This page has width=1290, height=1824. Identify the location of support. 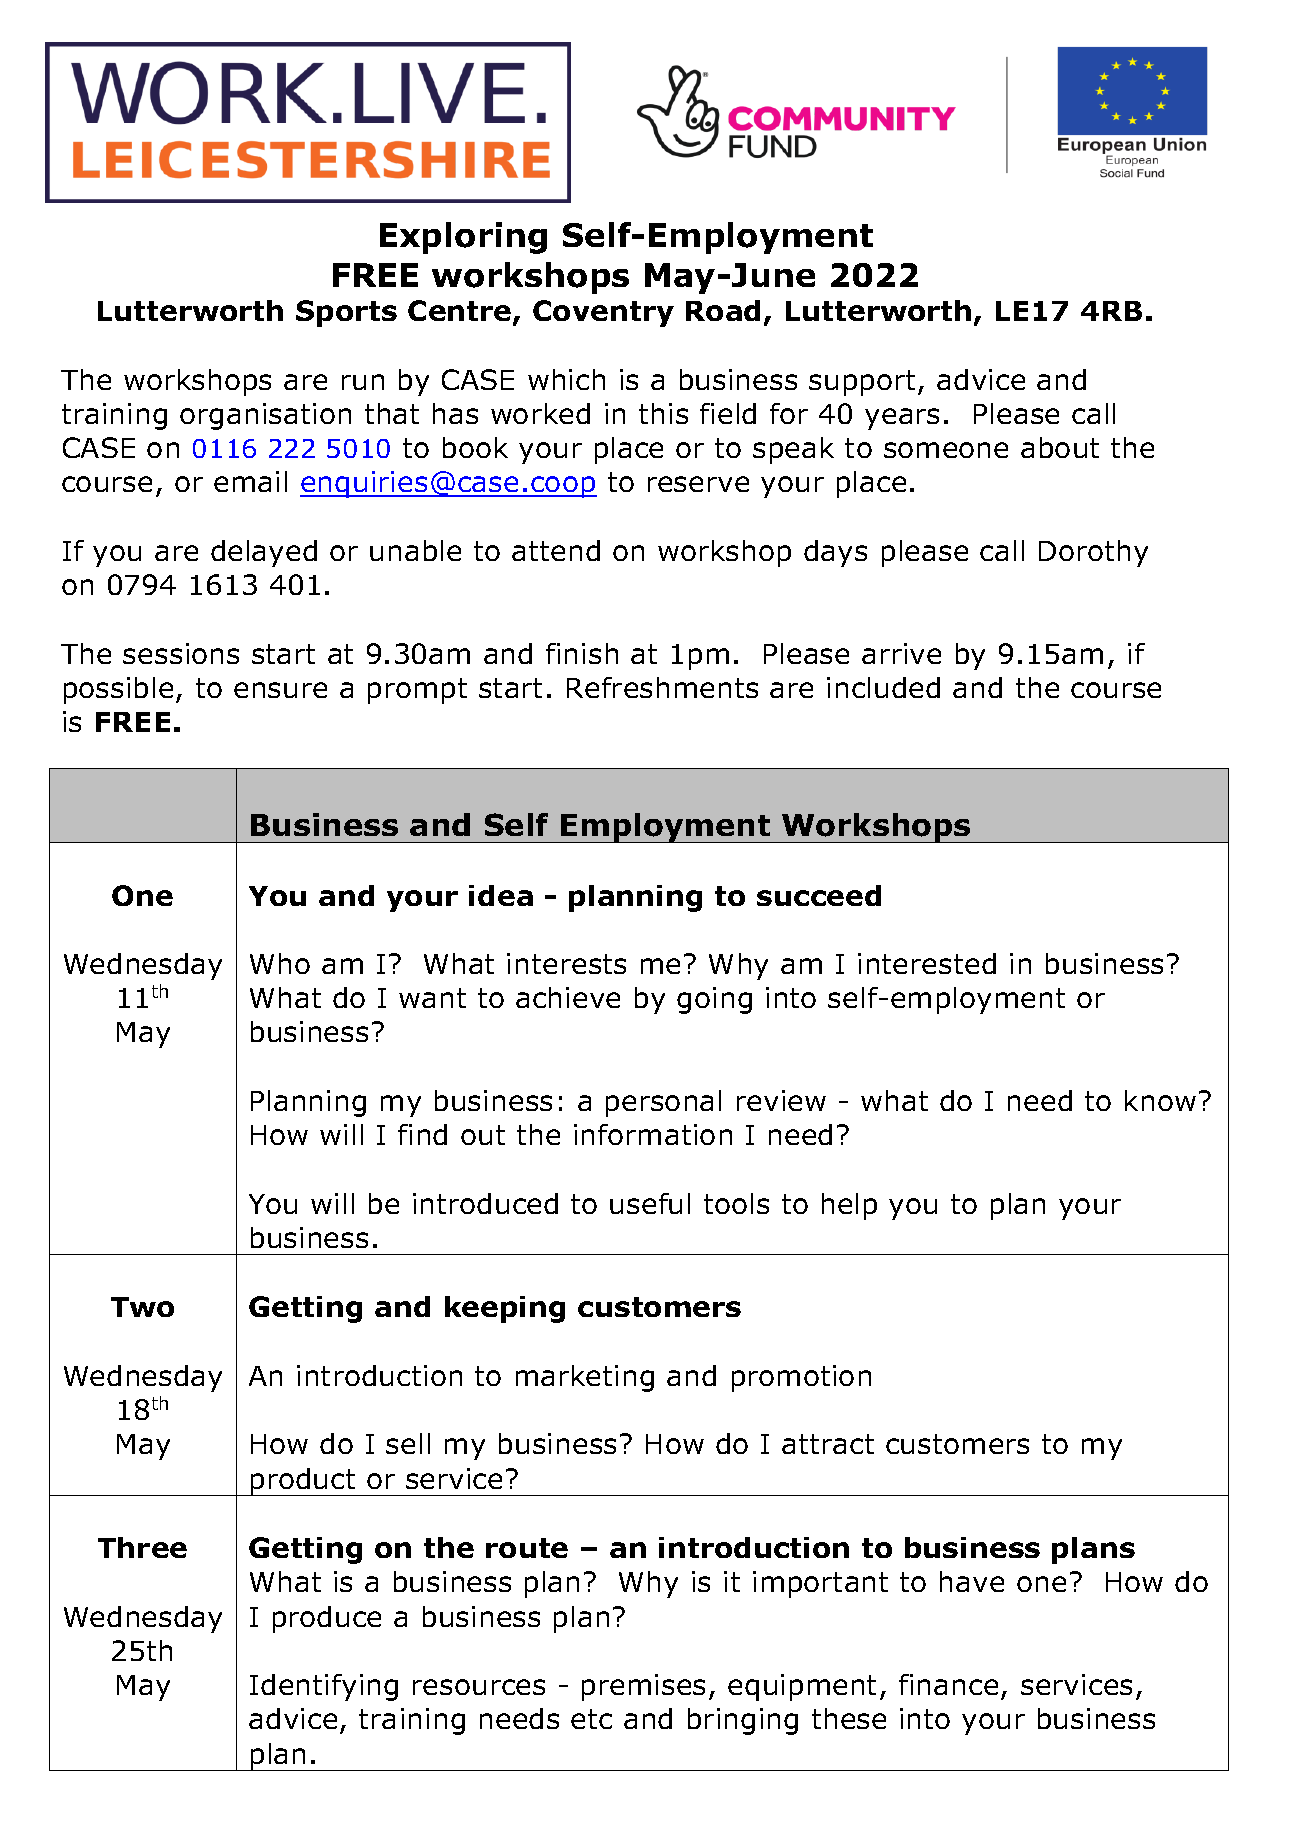
(862, 383).
